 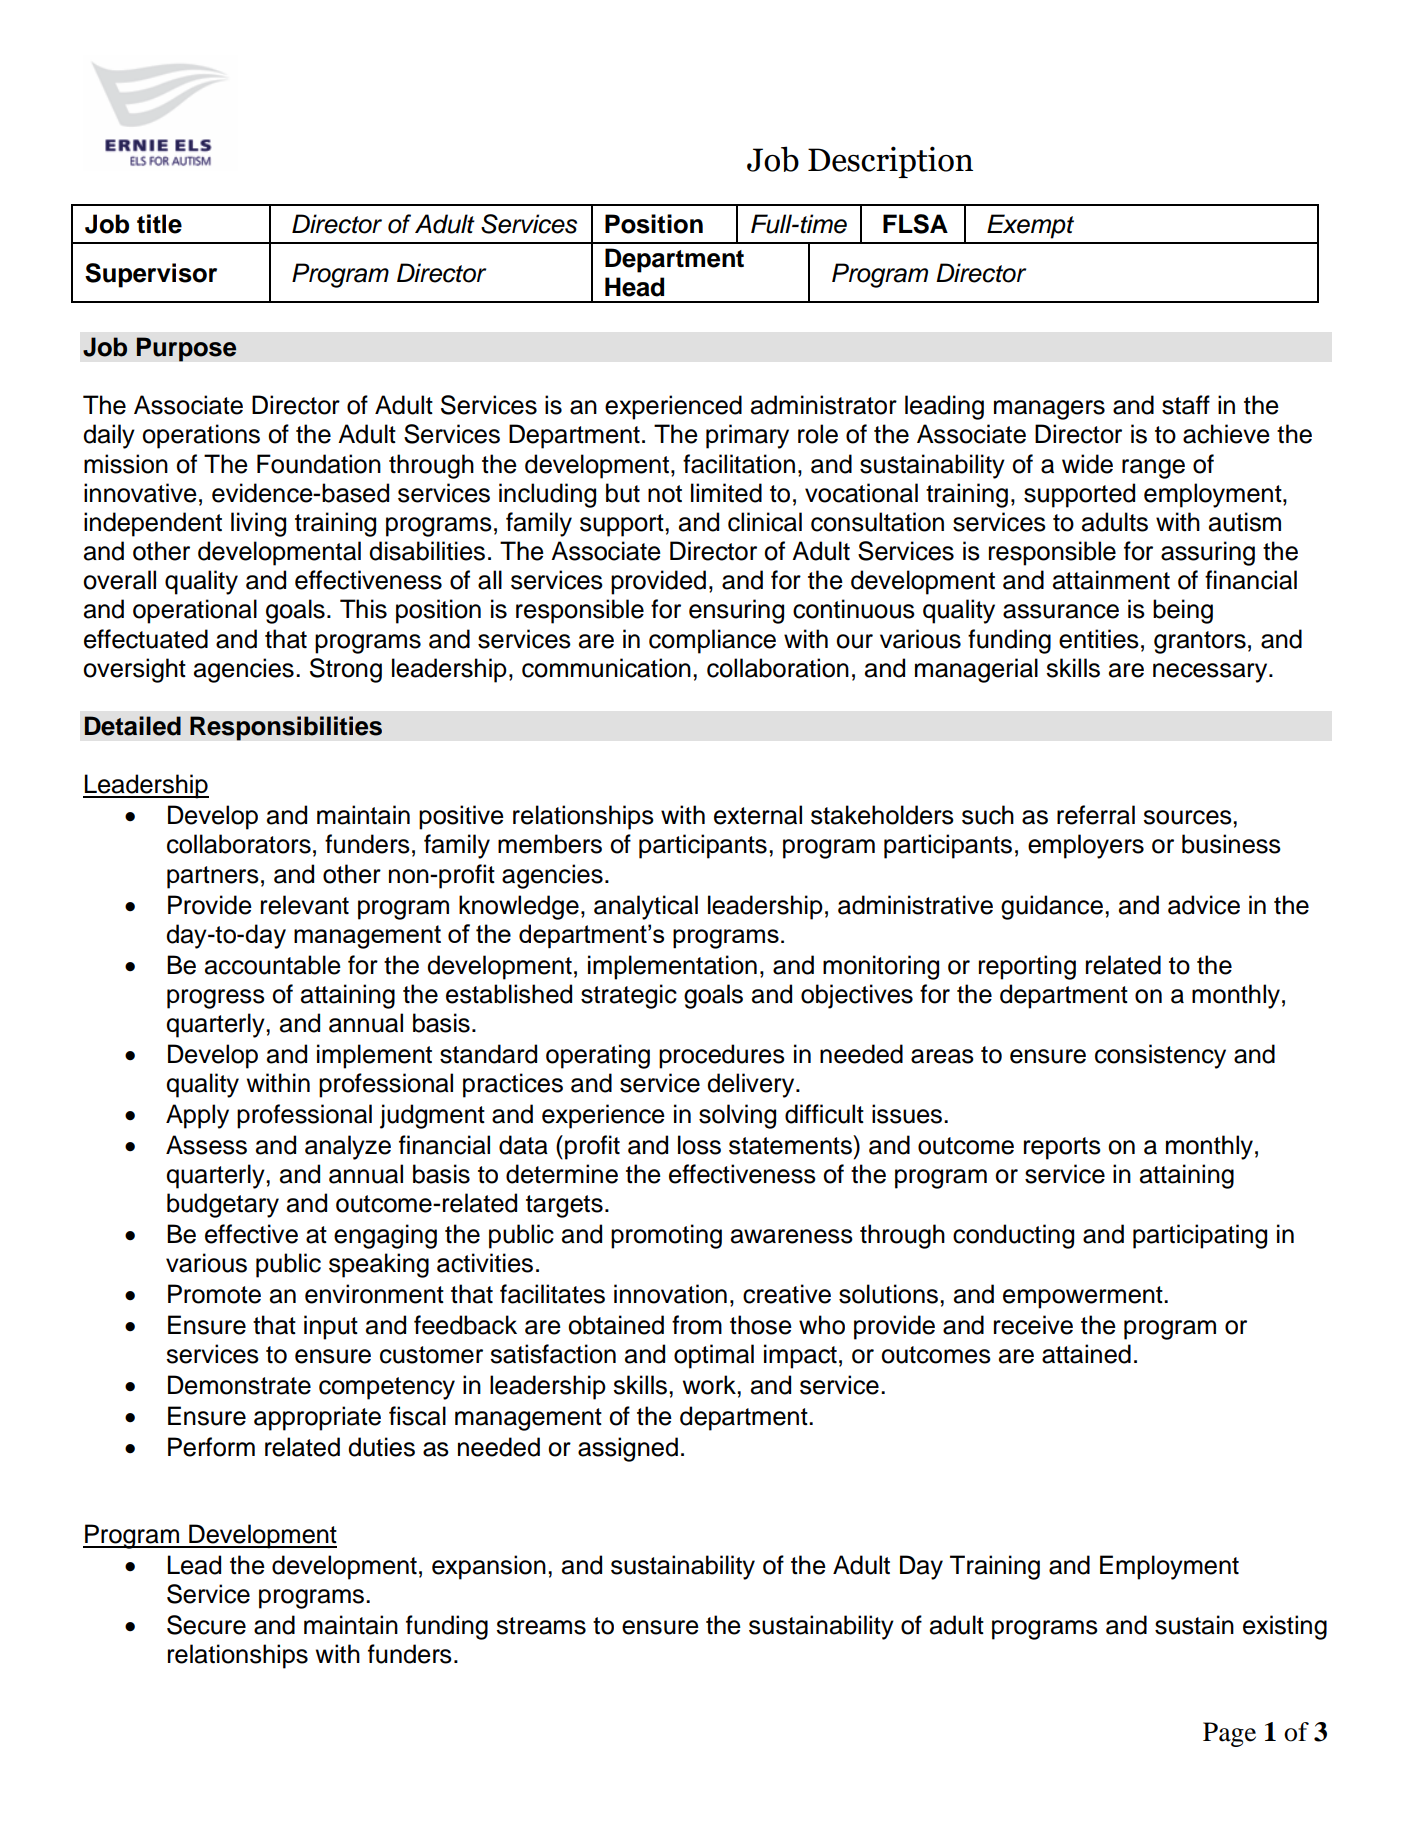 What do you see at coordinates (1111, 580) in the screenshot?
I see `attainment` at bounding box center [1111, 580].
